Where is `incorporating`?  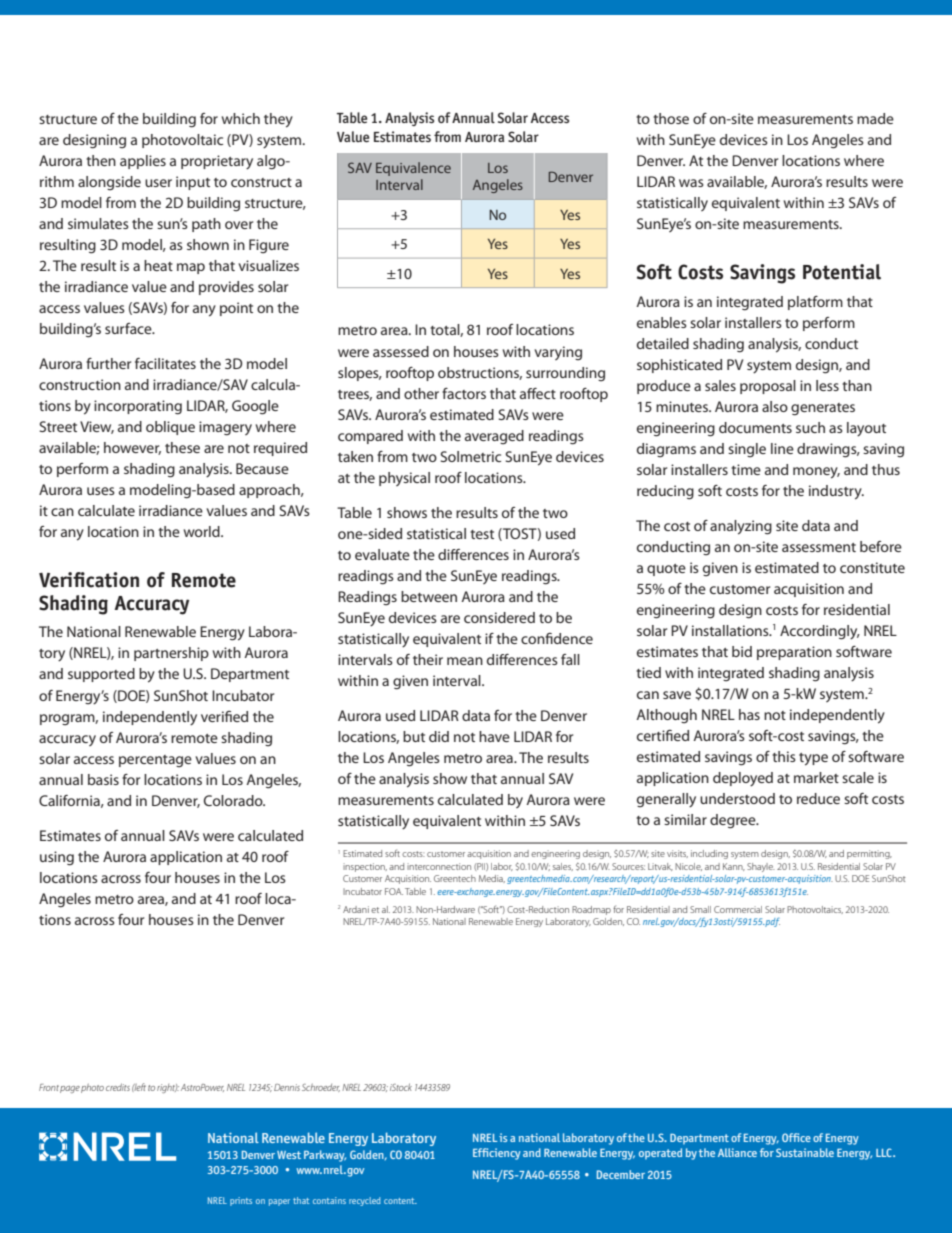
incorporating is located at coordinates (138, 407).
